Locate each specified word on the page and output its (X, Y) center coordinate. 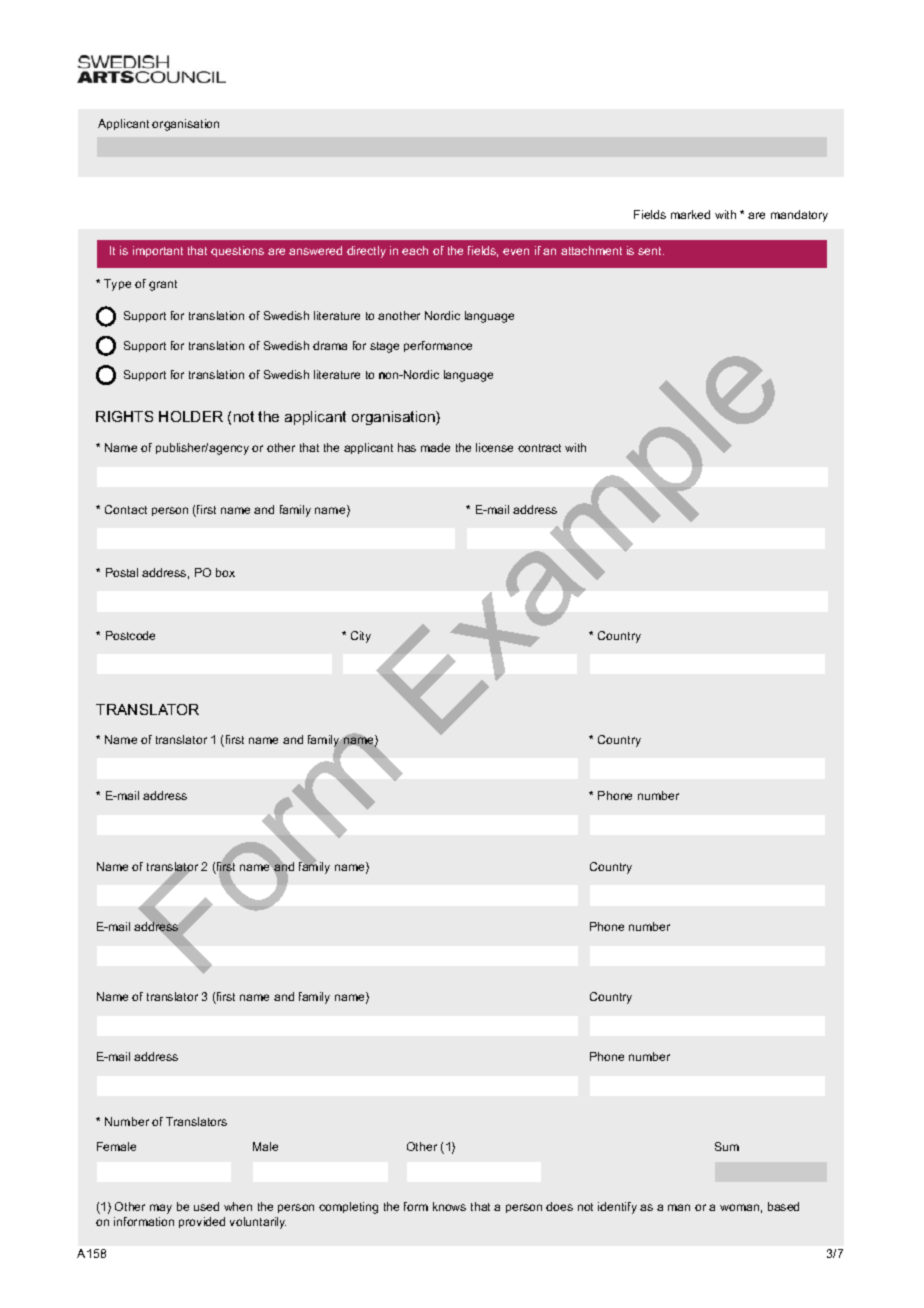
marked (690, 214)
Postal (122, 572)
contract (539, 448)
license (494, 447)
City (361, 637)
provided (202, 1222)
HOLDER (191, 416)
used (206, 1206)
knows (449, 1206)
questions (237, 251)
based (783, 1206)
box (225, 572)
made (435, 447)
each (415, 250)
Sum (727, 1146)
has (407, 447)
